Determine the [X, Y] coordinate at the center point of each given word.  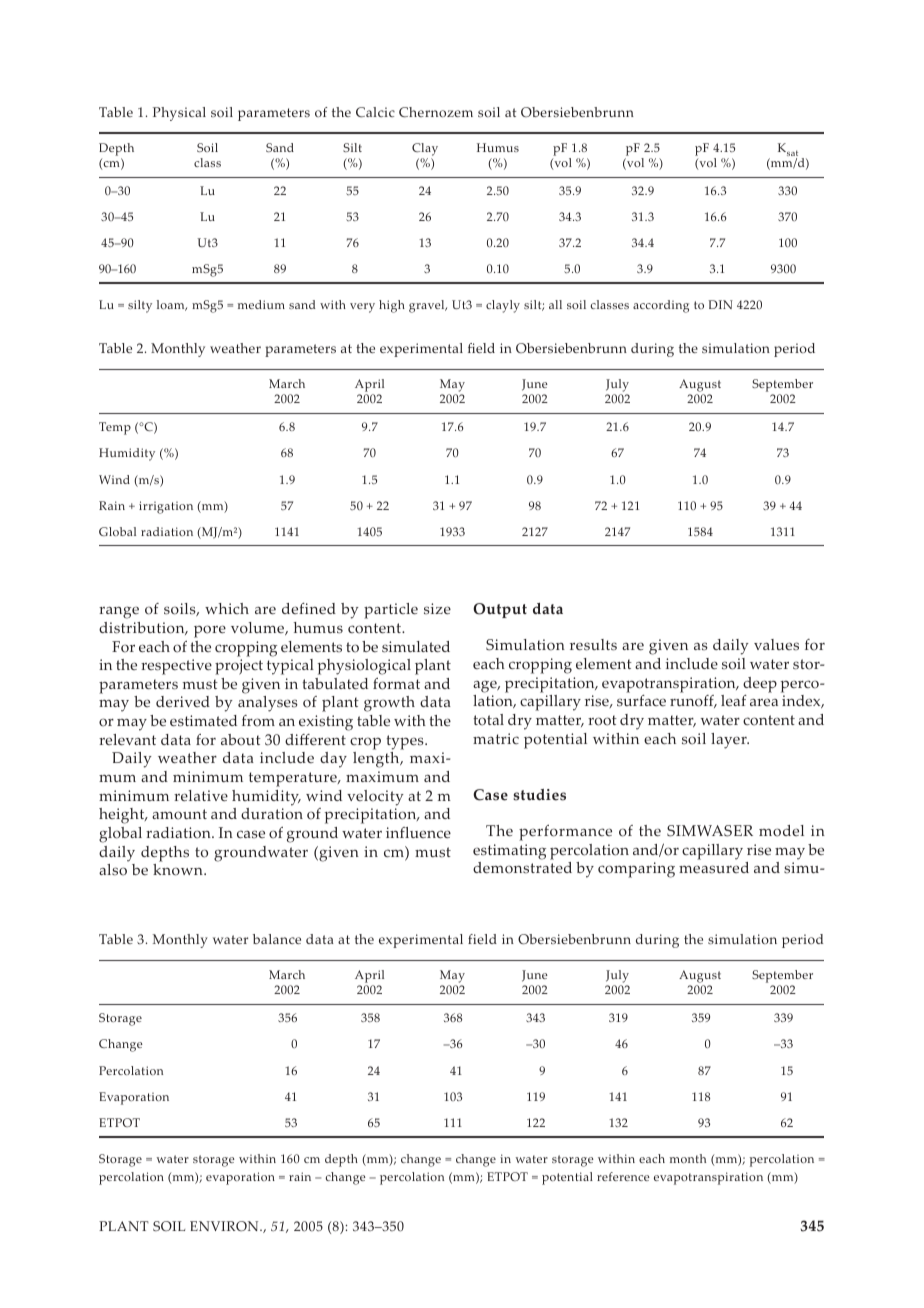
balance [277, 939]
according [661, 306]
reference [623, 1176]
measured [714, 868]
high [392, 306]
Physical [179, 114]
